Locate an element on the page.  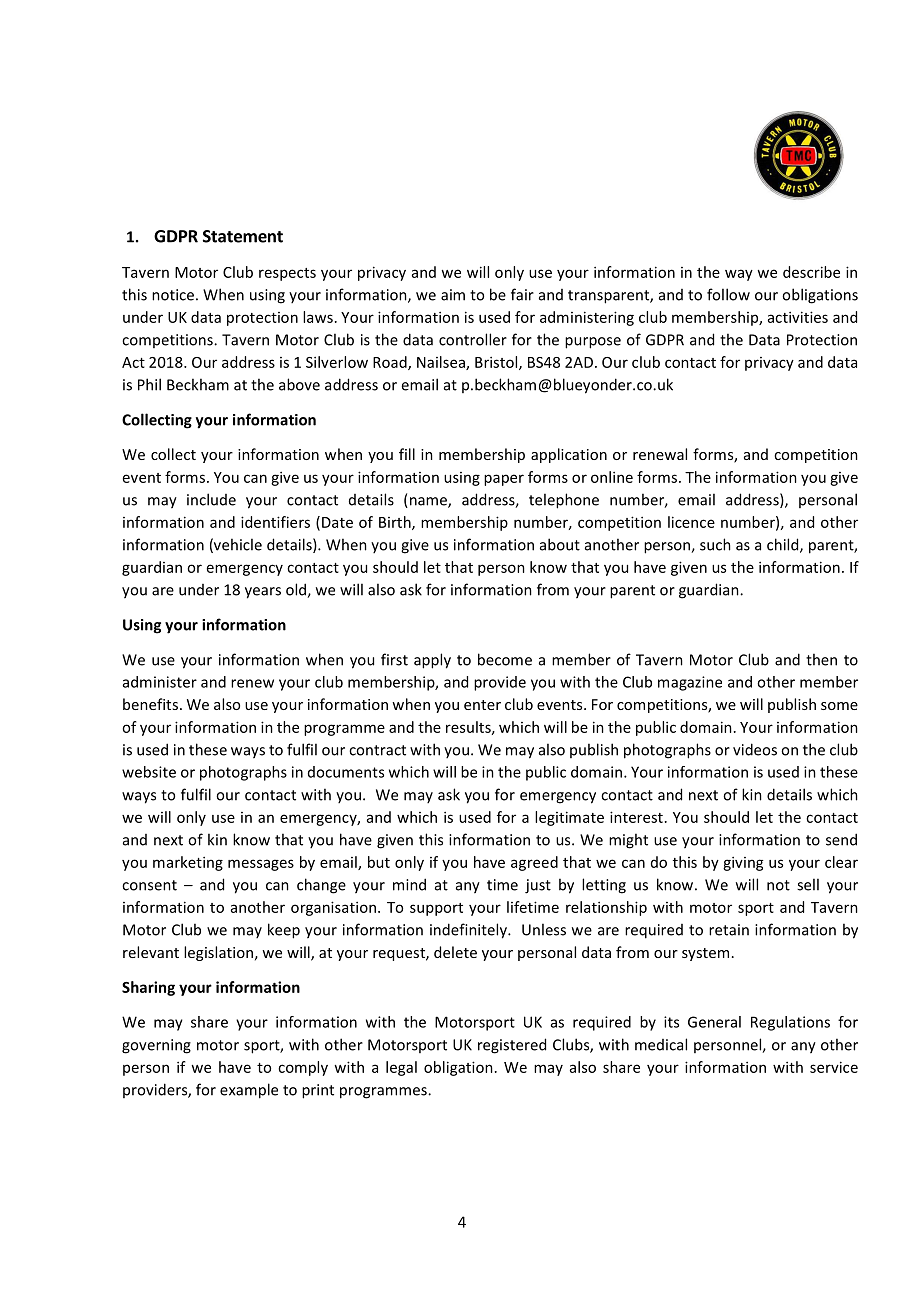
Statement is located at coordinates (243, 236).
